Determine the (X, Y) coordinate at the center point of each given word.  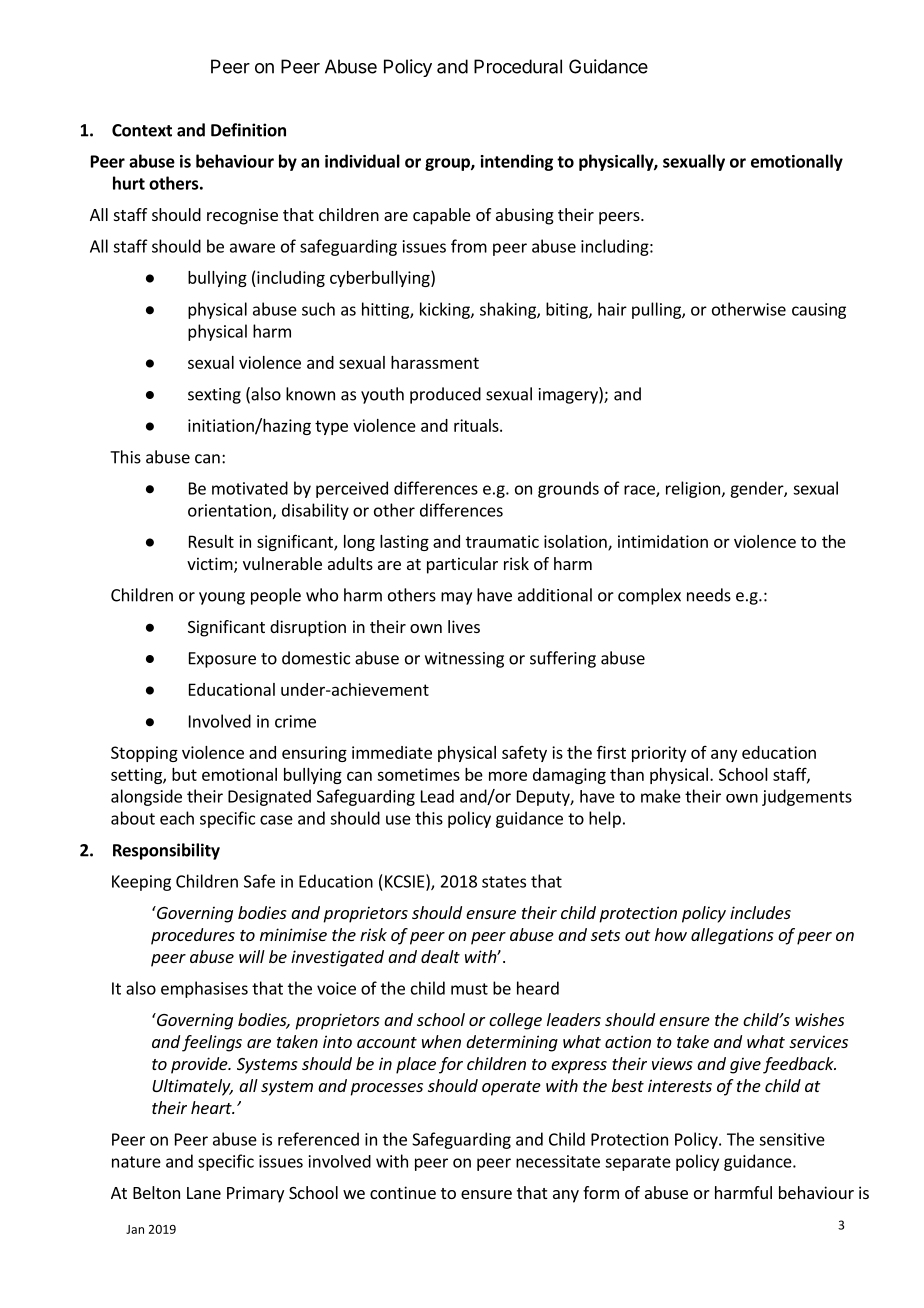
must (469, 989)
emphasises (204, 989)
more (508, 776)
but (184, 774)
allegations (732, 936)
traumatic (502, 541)
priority (659, 754)
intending (516, 162)
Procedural (518, 66)
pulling (657, 310)
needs (709, 595)
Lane (204, 1193)
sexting (214, 396)
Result (211, 541)
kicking (446, 310)
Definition (248, 130)
